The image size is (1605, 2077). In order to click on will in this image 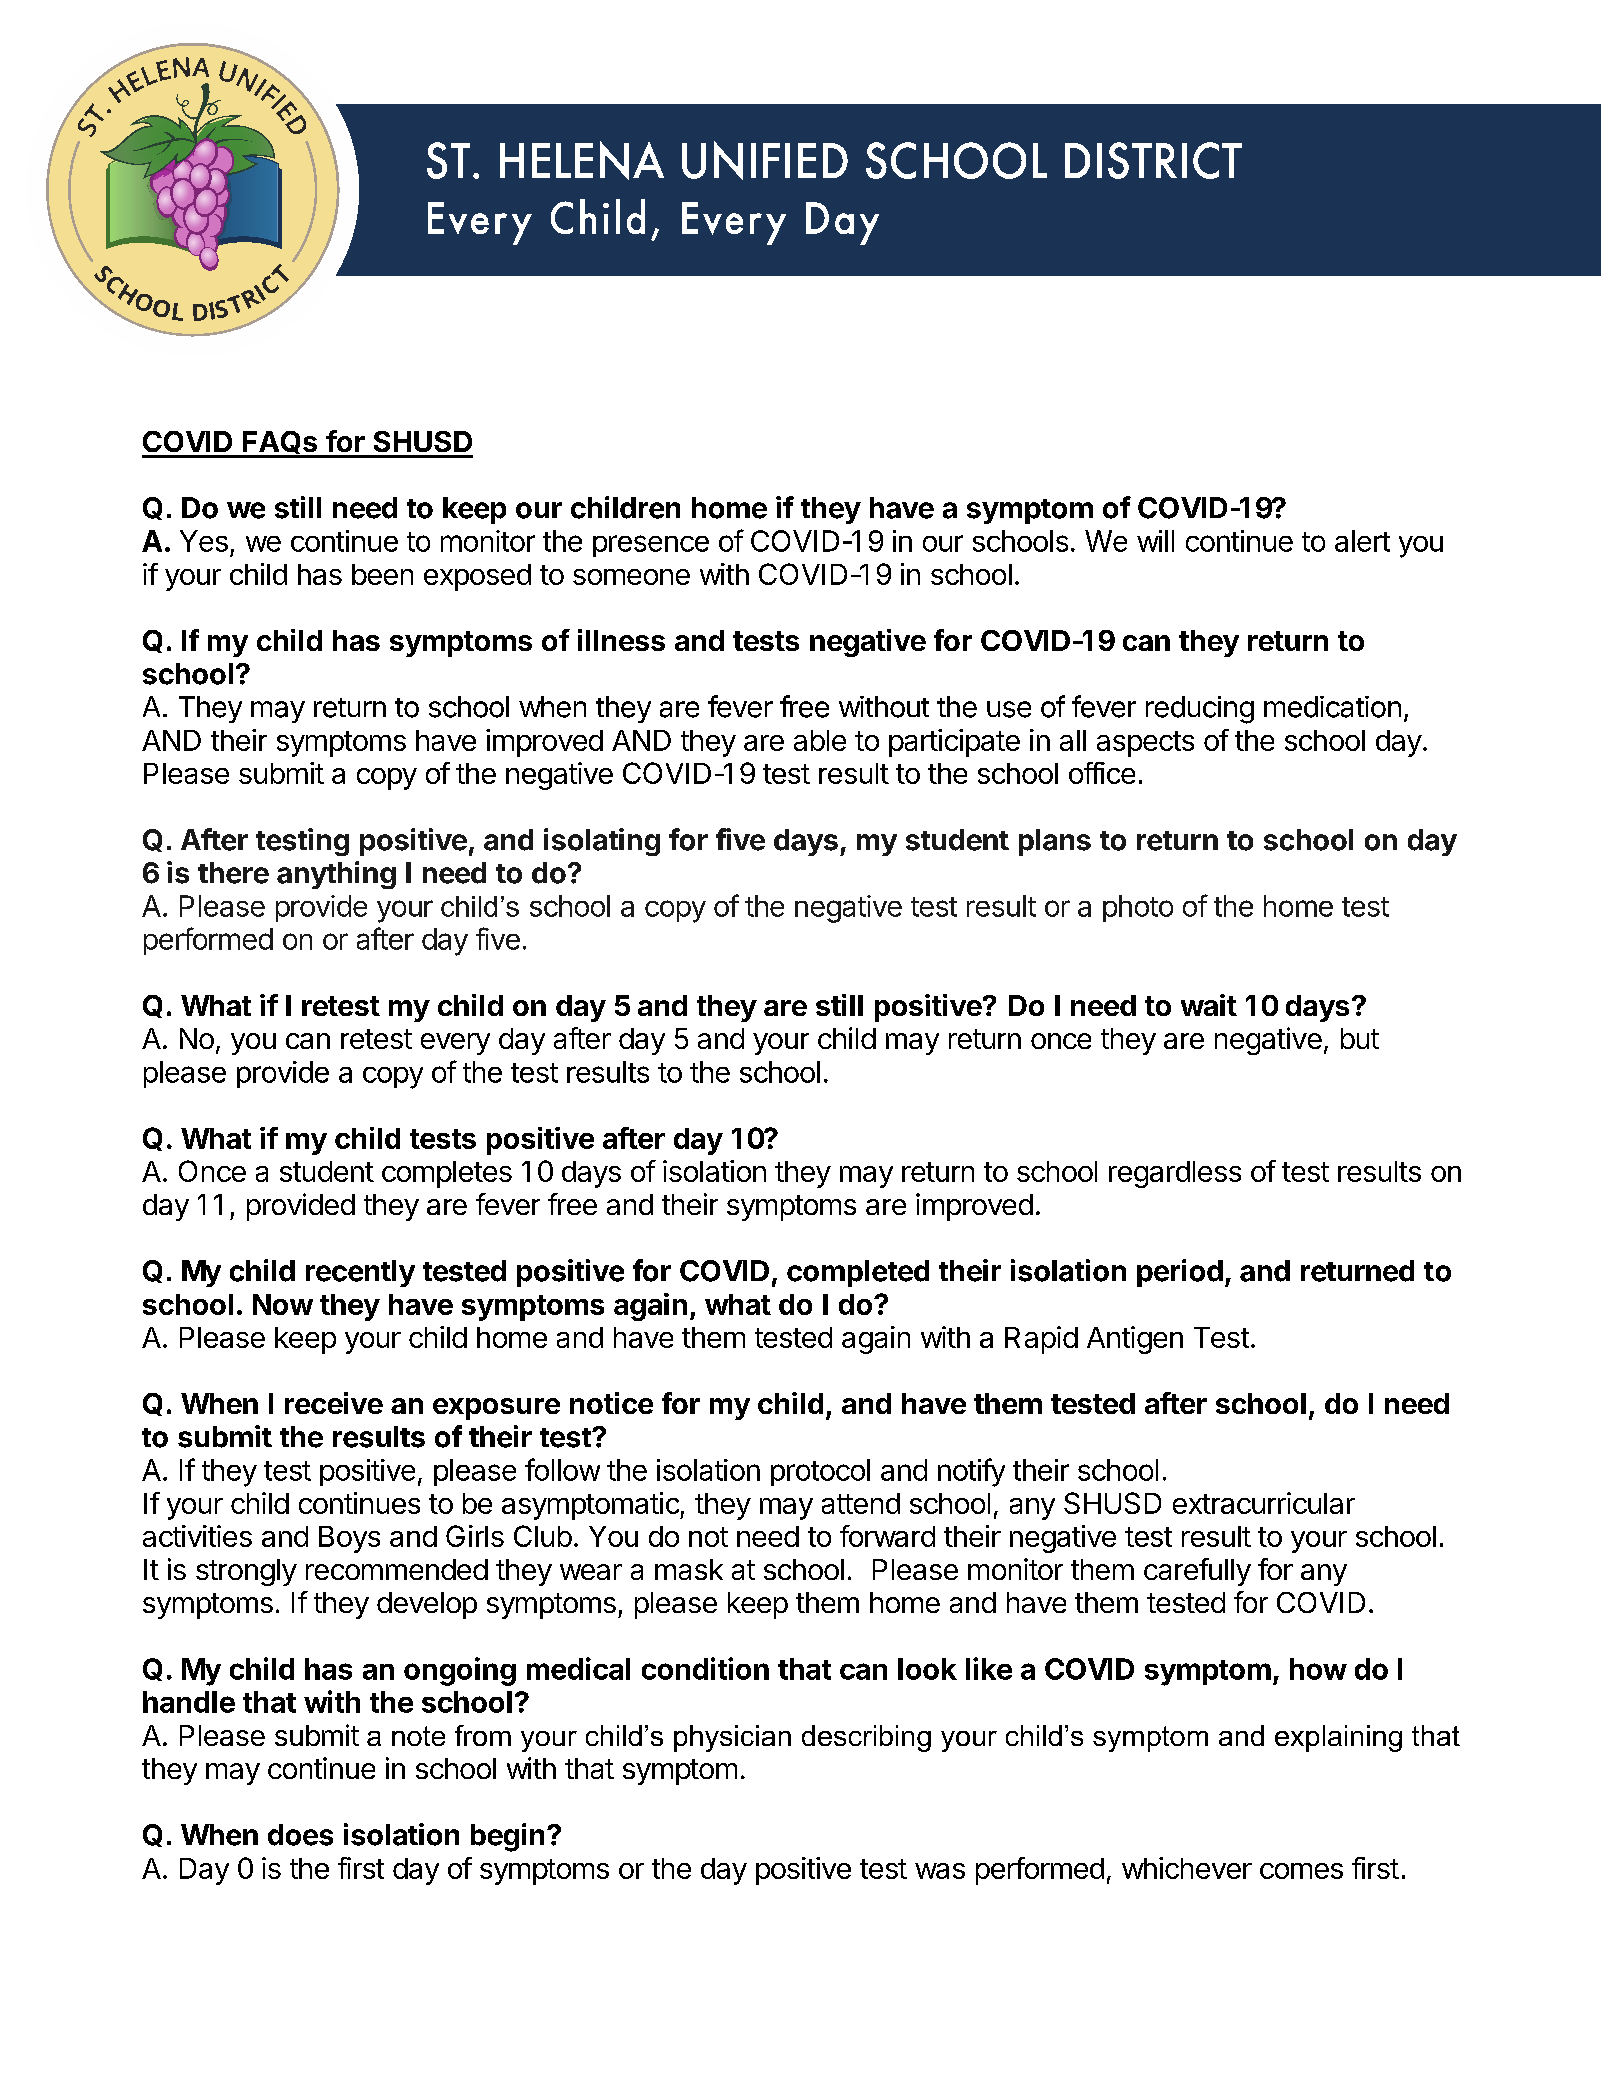, I will do `click(1155, 541)`.
